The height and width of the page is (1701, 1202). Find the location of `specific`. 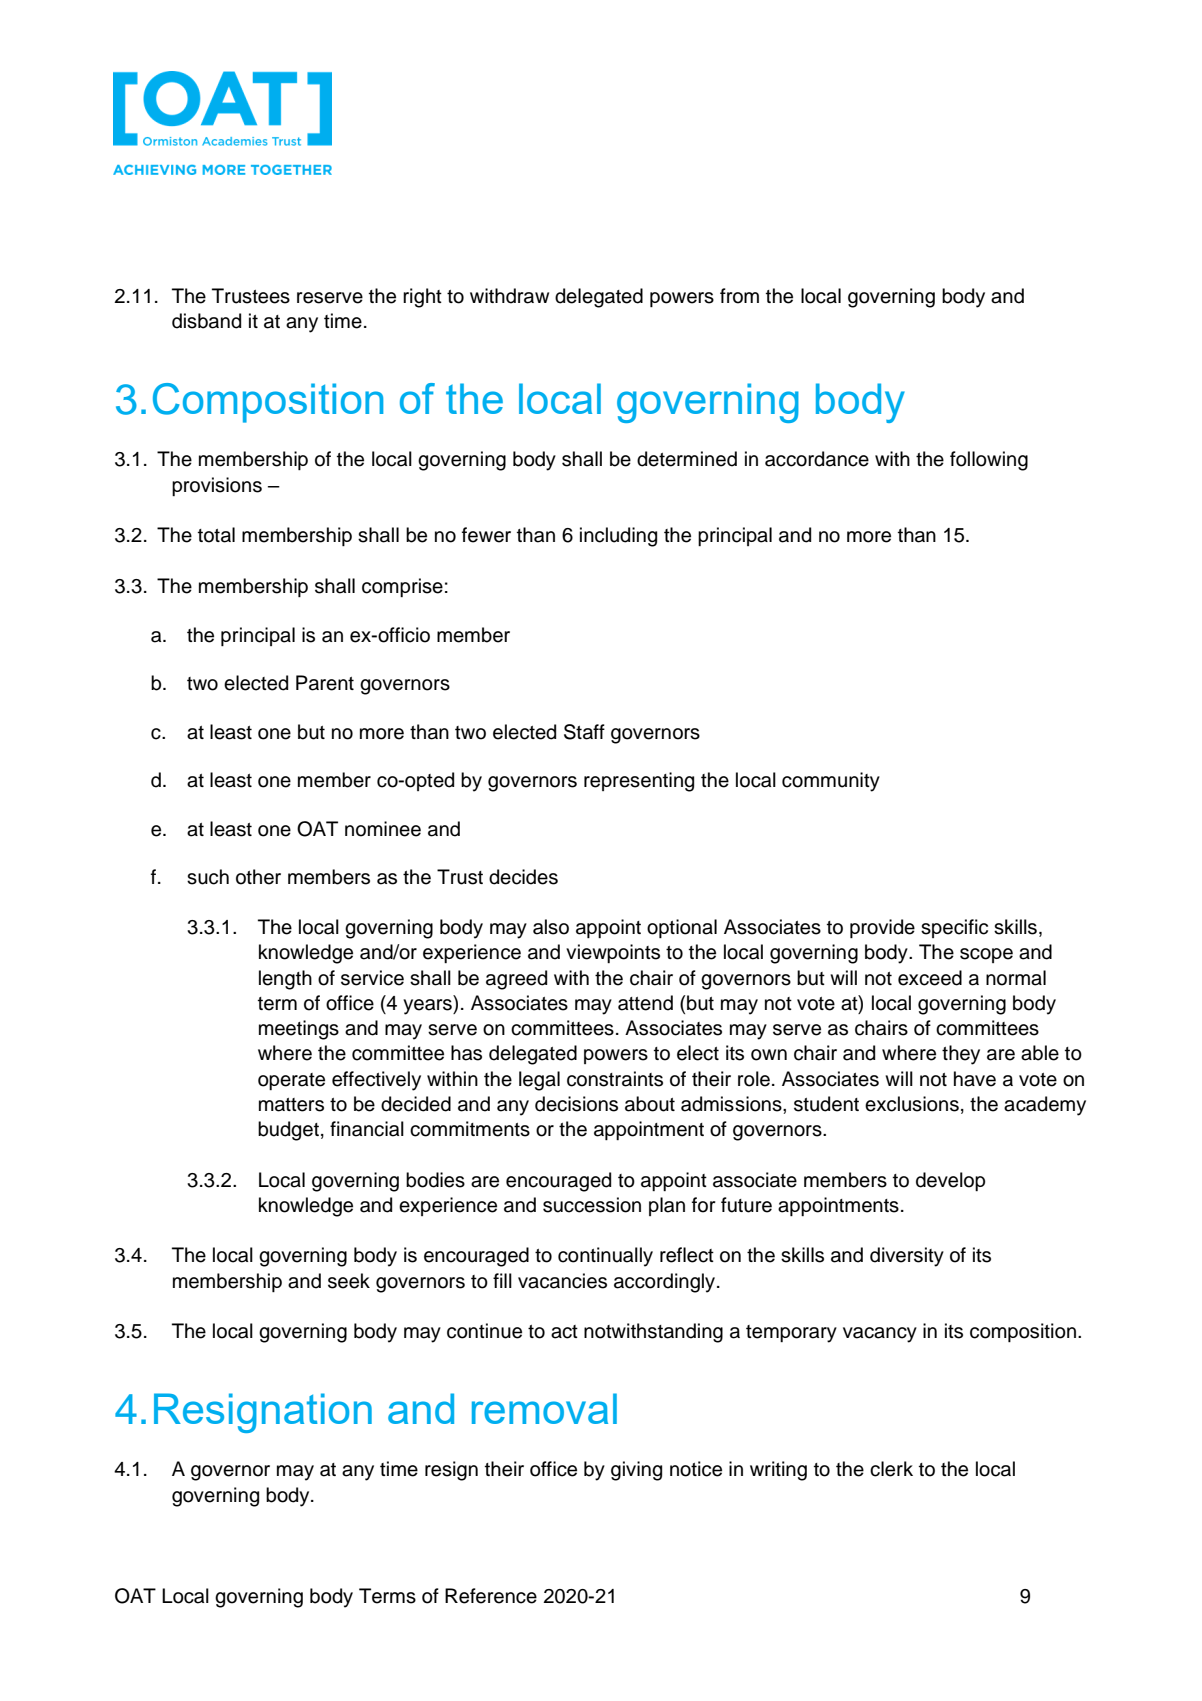

specific is located at coordinates (954, 928).
